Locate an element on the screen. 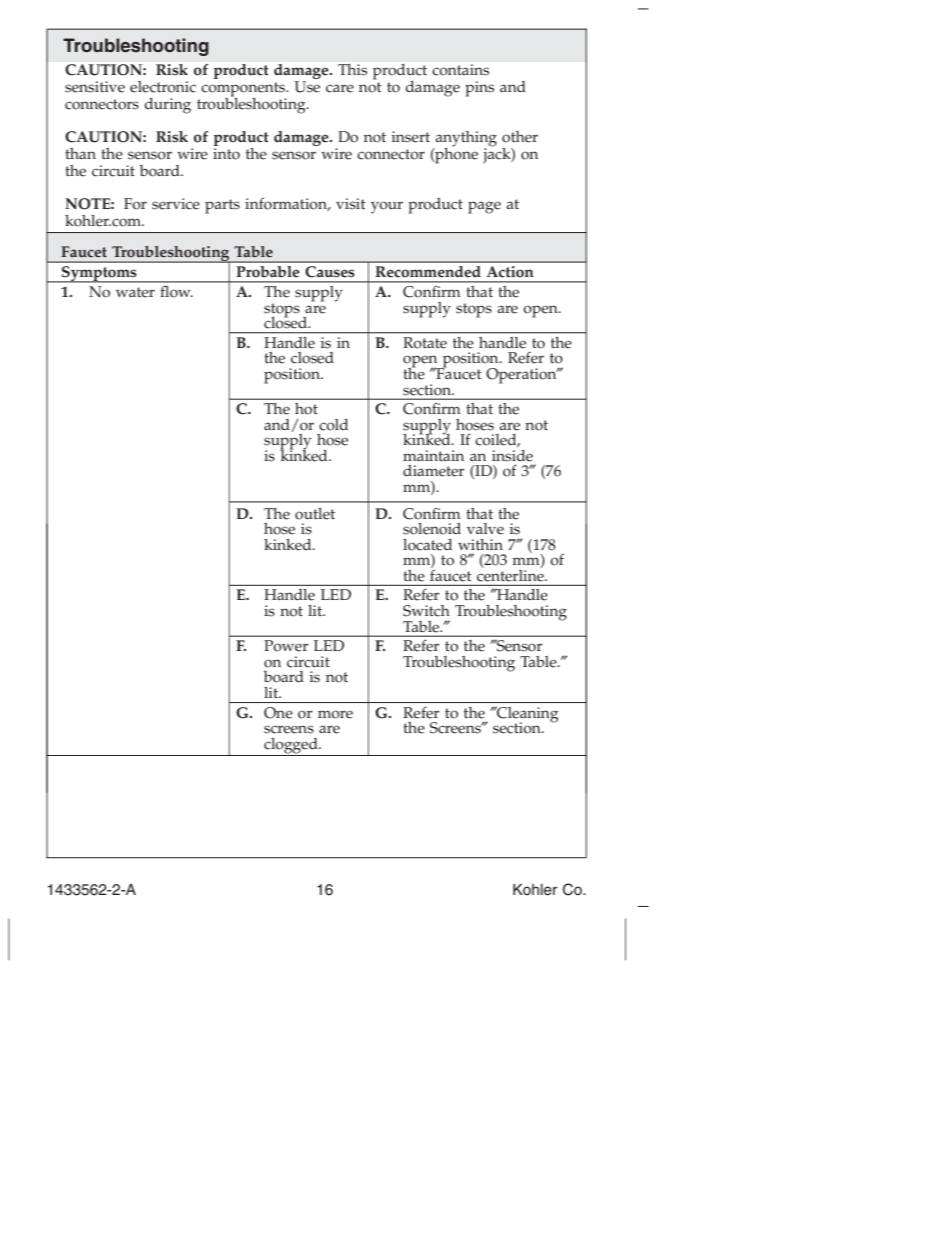 The image size is (952, 1233). Power is located at coordinates (286, 646).
